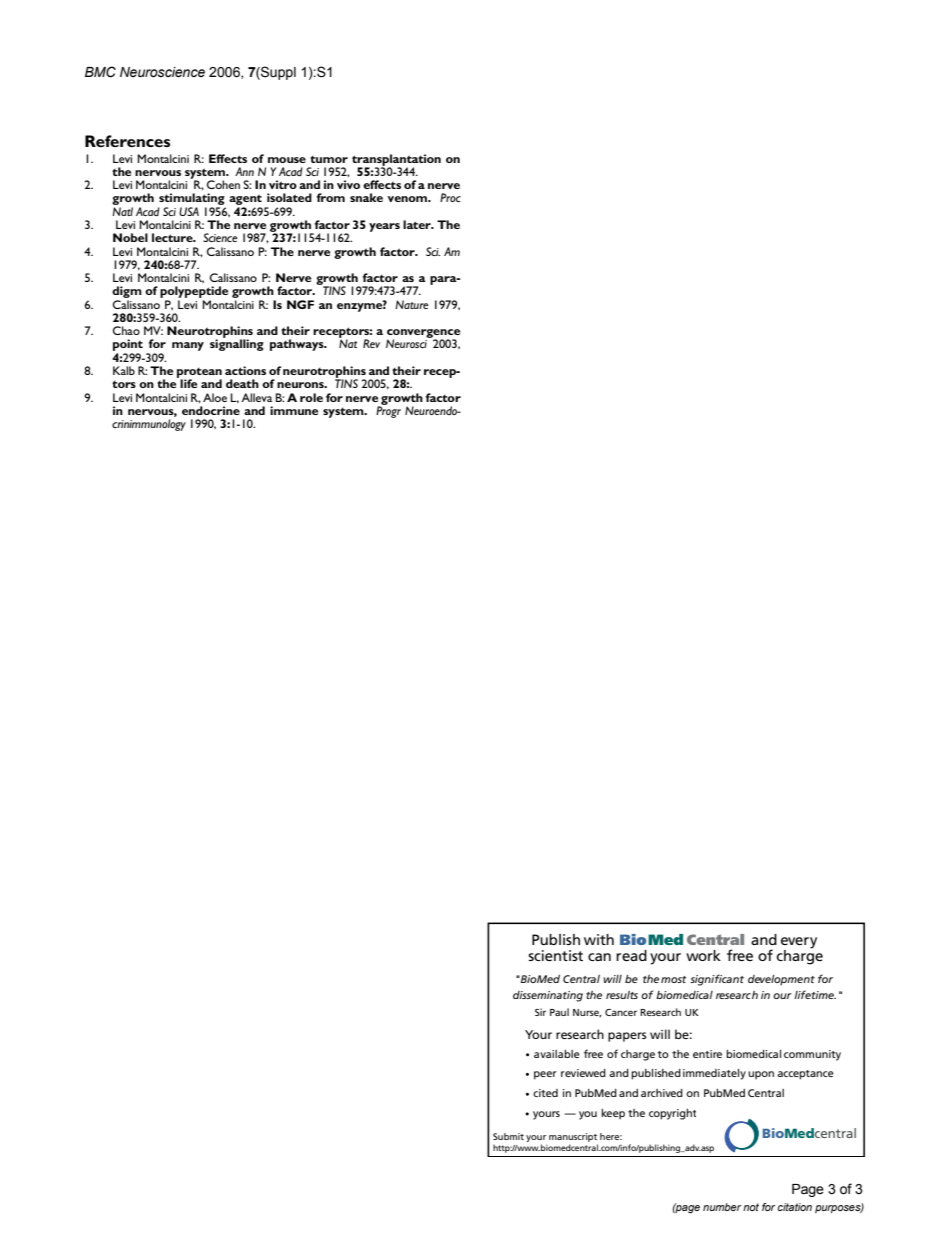 This screenshot has width=952, height=1237. I want to click on References, so click(127, 141).
